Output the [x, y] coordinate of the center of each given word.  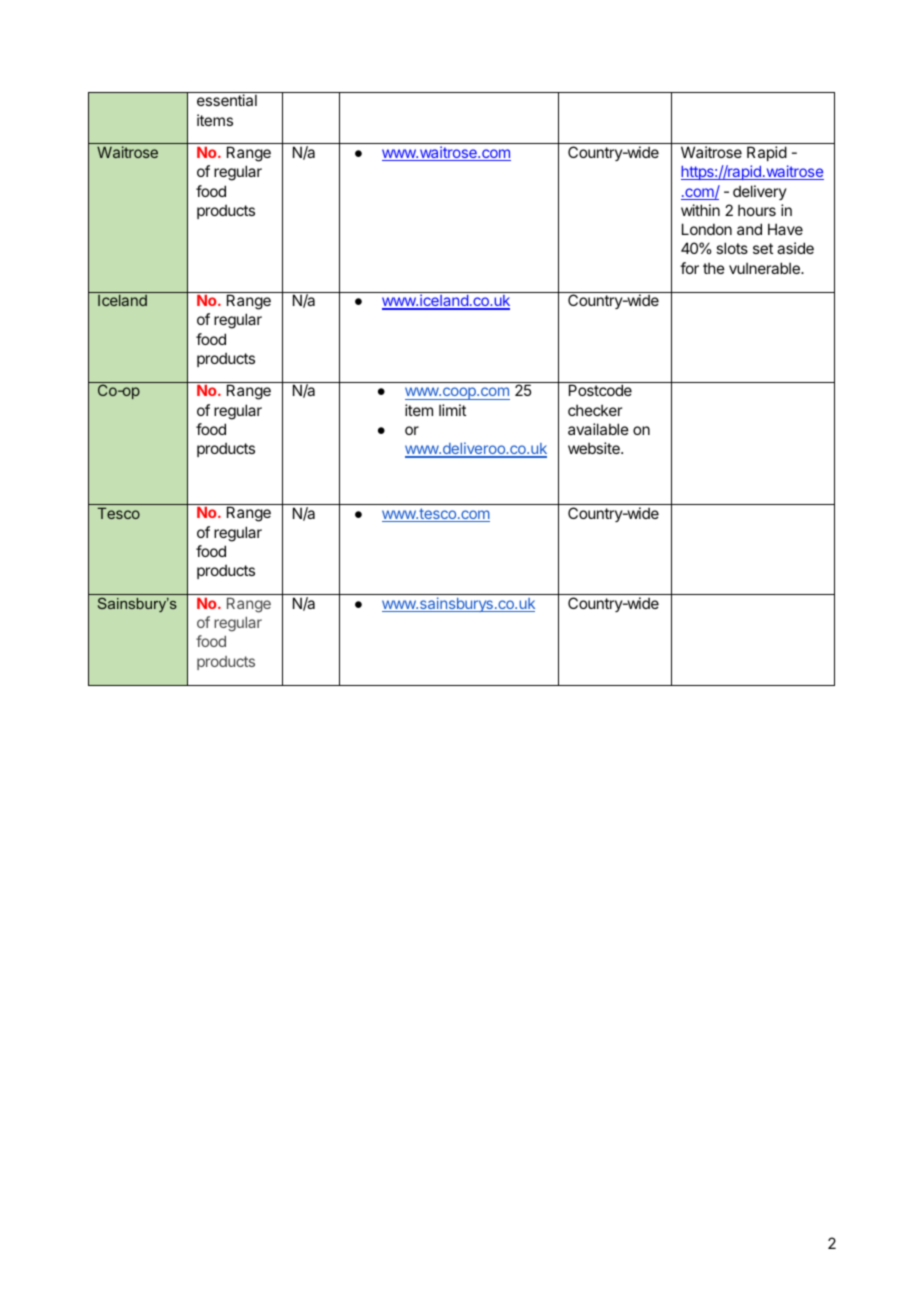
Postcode [600, 390]
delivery [760, 192]
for [689, 268]
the [714, 268]
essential [227, 100]
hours [757, 210]
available [598, 429]
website [595, 448]
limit [452, 410]
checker [595, 410]
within [700, 210]
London [707, 229]
